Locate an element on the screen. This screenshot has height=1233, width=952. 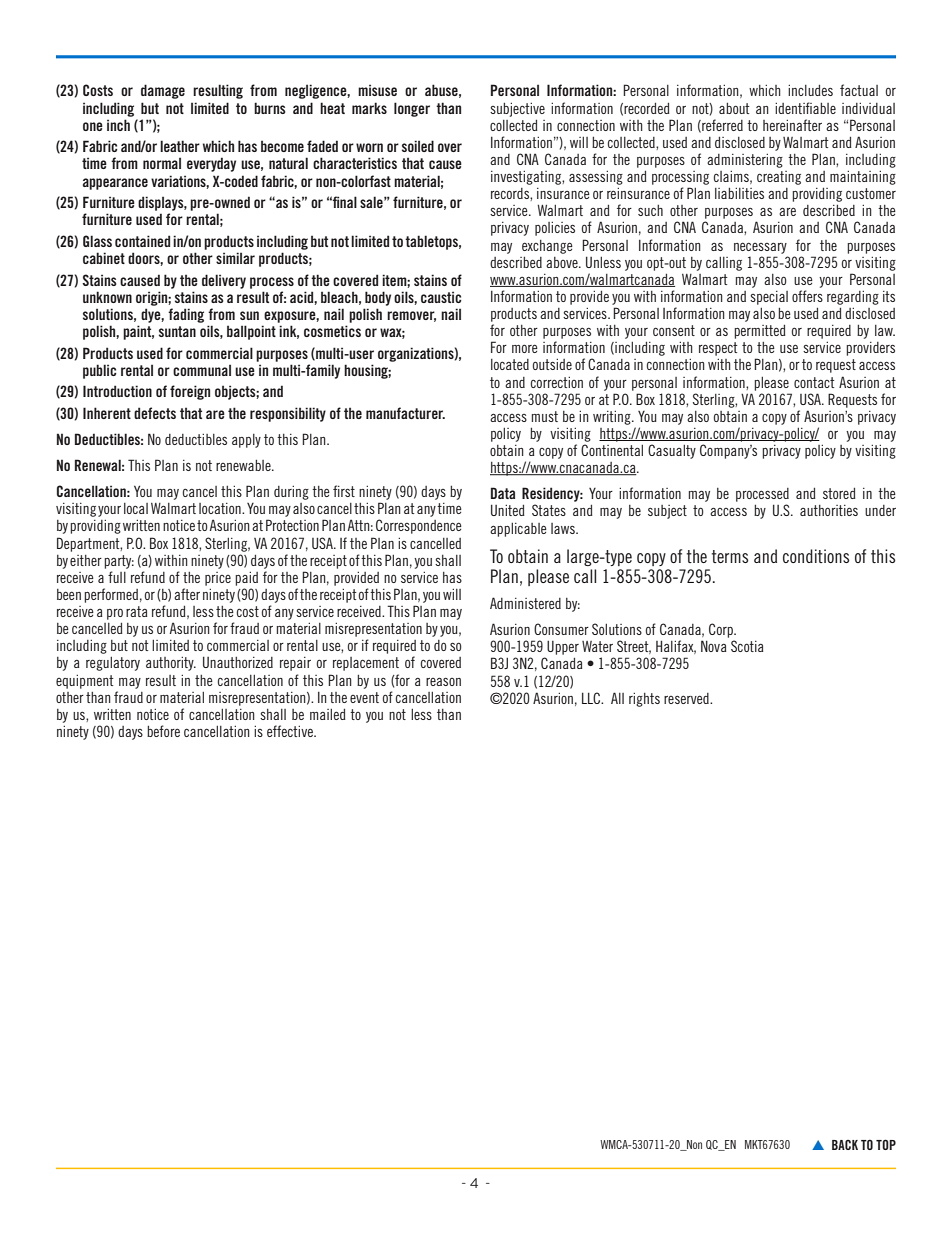
stored is located at coordinates (839, 493).
